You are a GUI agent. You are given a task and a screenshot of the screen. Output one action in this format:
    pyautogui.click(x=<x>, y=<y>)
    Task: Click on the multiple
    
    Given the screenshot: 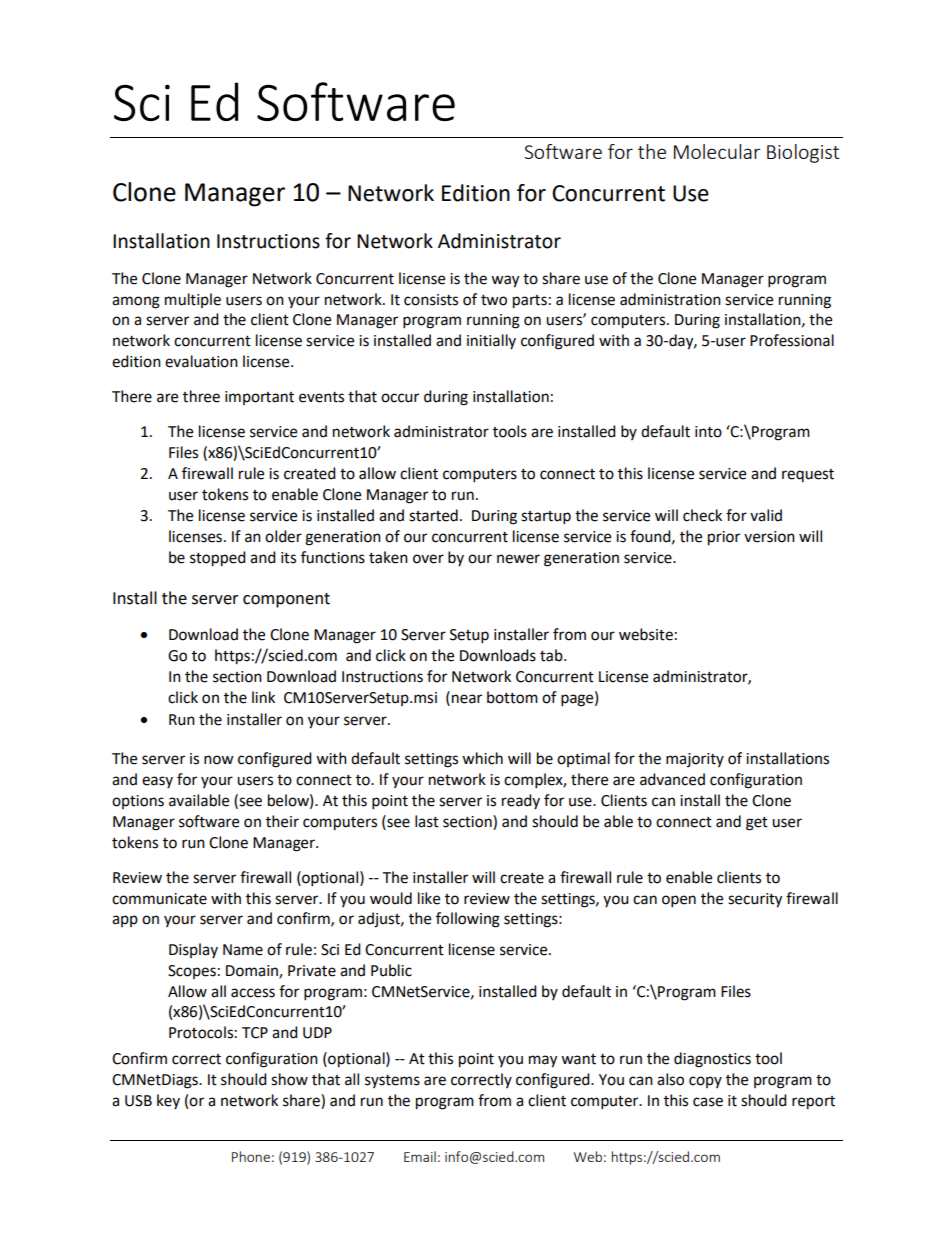 What is the action you would take?
    pyautogui.click(x=193, y=300)
